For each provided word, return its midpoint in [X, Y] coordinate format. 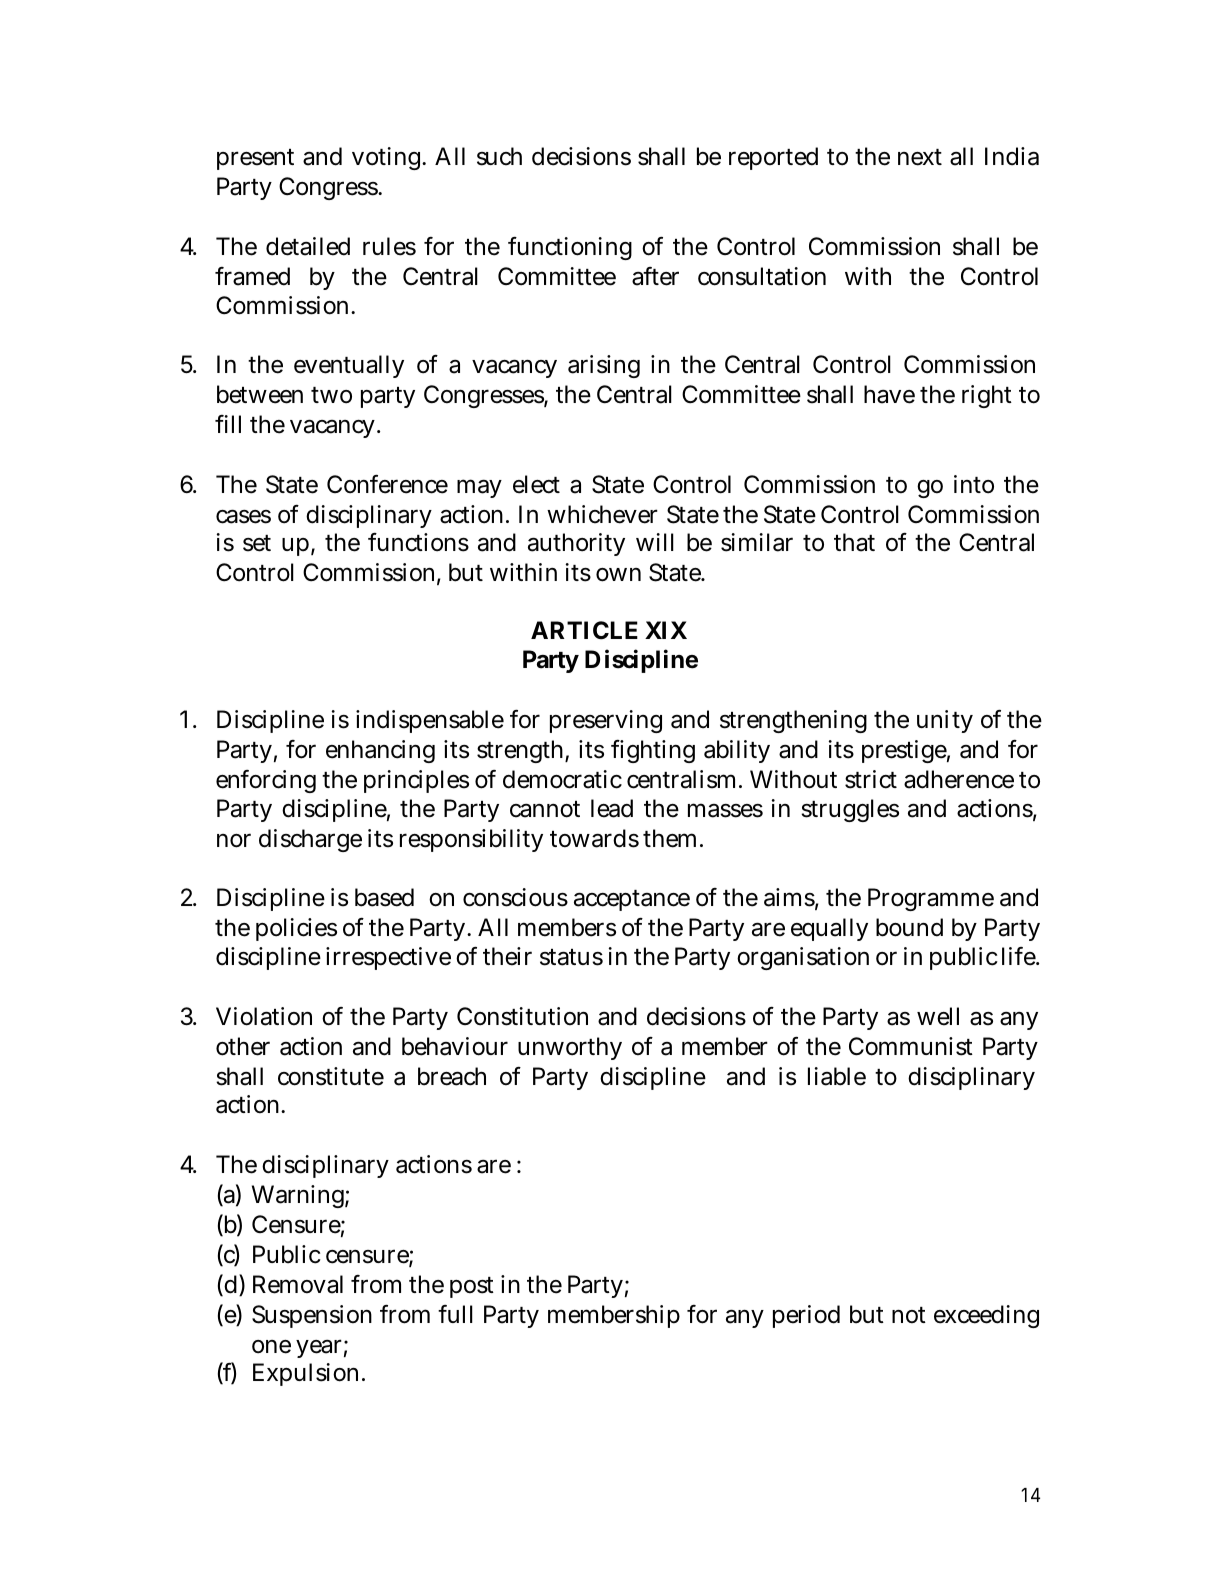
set [257, 543]
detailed [308, 246]
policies [296, 929]
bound [909, 927]
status [571, 957]
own [618, 575]
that [854, 542]
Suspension [312, 1316]
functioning [570, 248]
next [920, 157]
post [472, 1287]
